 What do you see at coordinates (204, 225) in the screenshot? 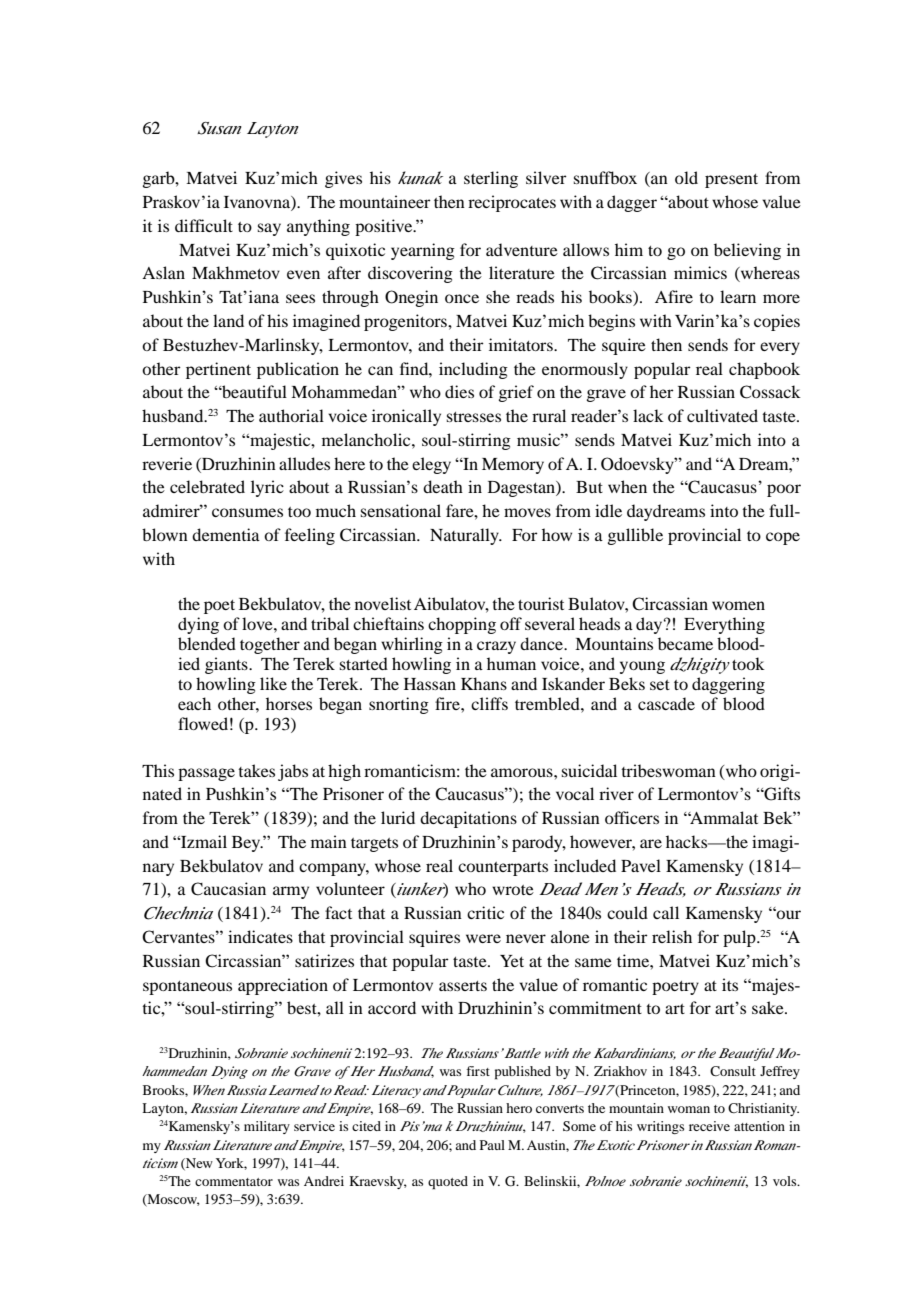
I see `difficult` at bounding box center [204, 225].
